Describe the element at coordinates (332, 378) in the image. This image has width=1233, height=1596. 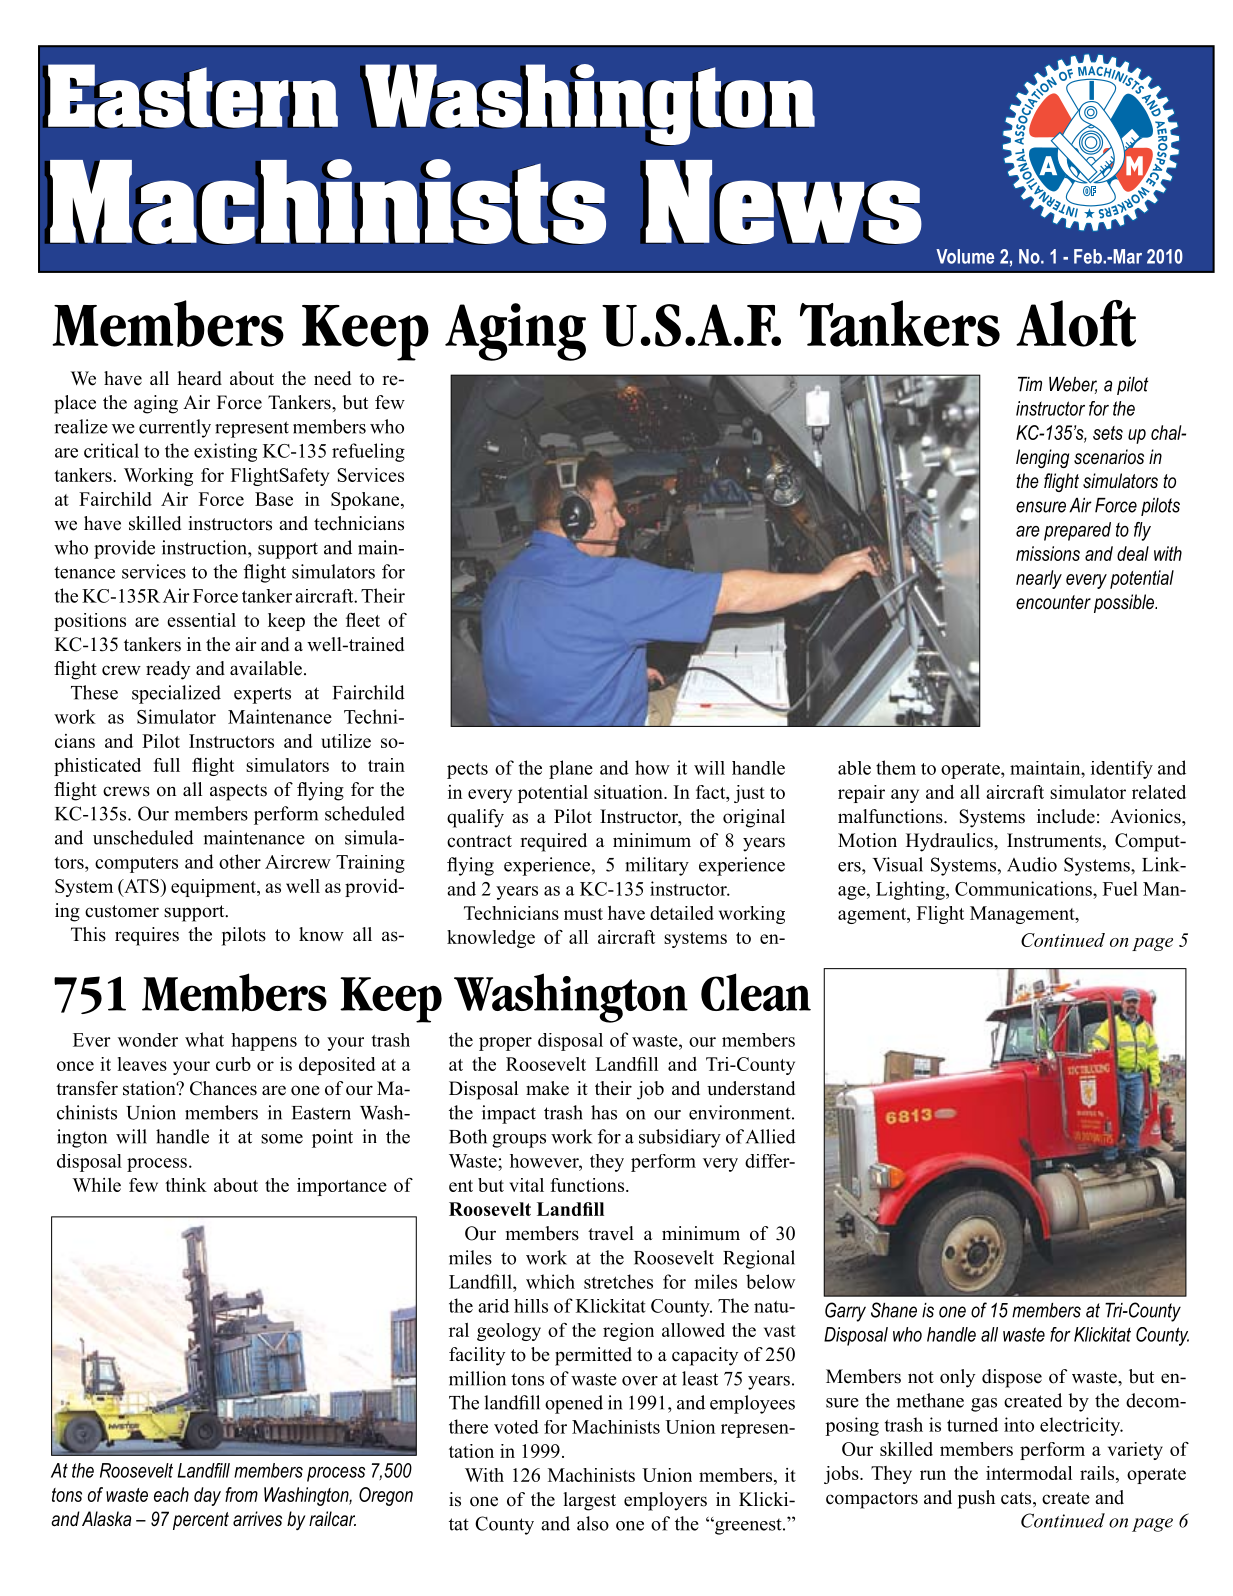
I see `need` at that location.
